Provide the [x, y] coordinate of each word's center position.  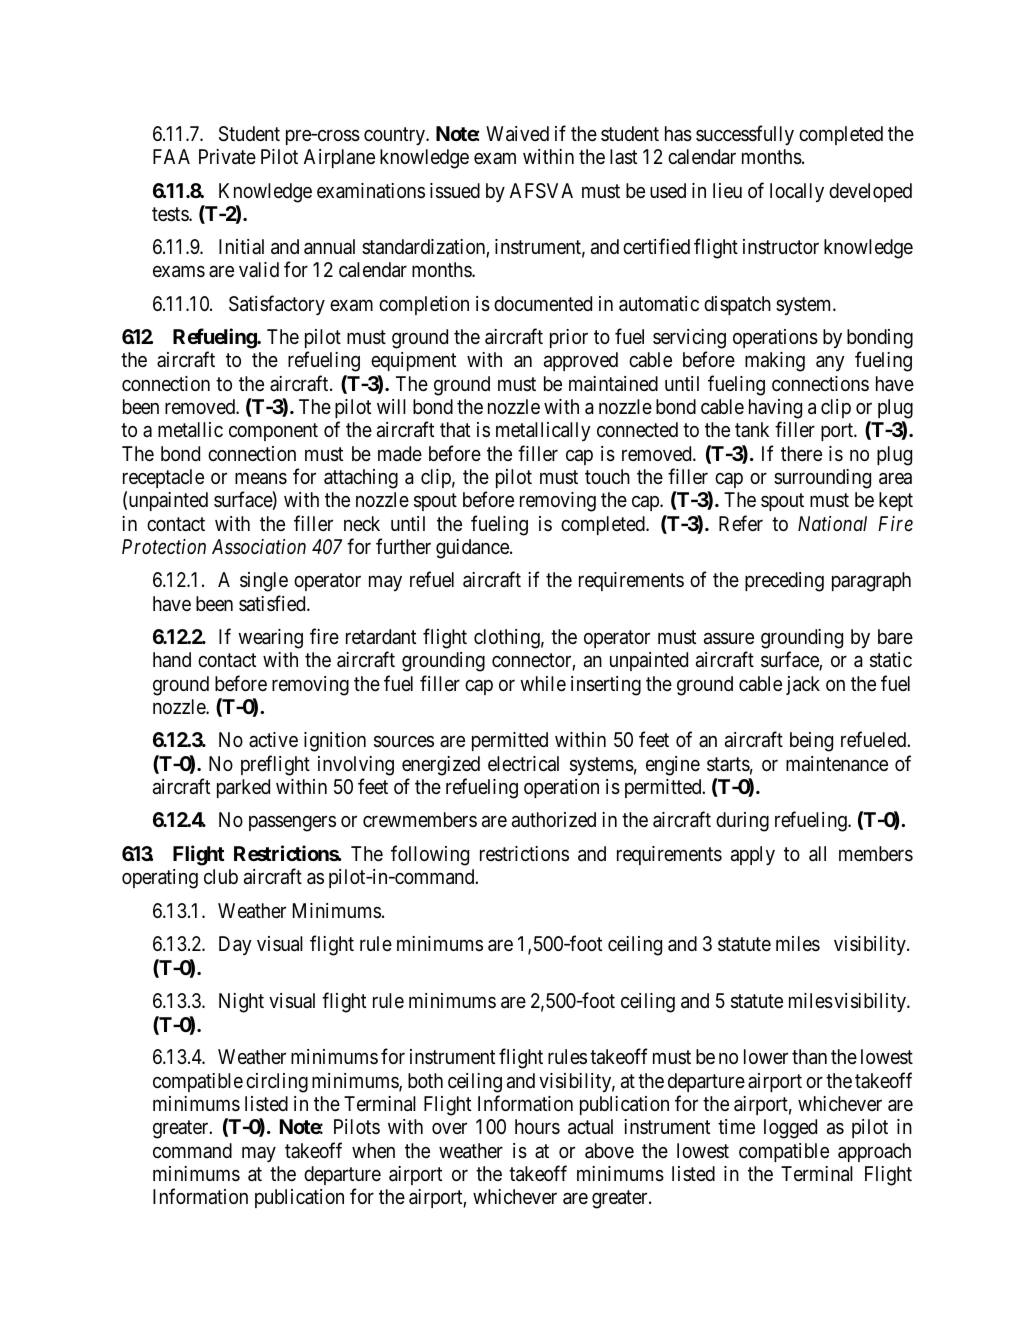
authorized [554, 820]
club [221, 876]
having [775, 409]
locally [797, 192]
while [543, 683]
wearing [270, 639]
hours [537, 1127]
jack [803, 685]
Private [227, 157]
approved [581, 361]
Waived [517, 134]
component [273, 432]
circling [277, 1083]
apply [753, 855]
